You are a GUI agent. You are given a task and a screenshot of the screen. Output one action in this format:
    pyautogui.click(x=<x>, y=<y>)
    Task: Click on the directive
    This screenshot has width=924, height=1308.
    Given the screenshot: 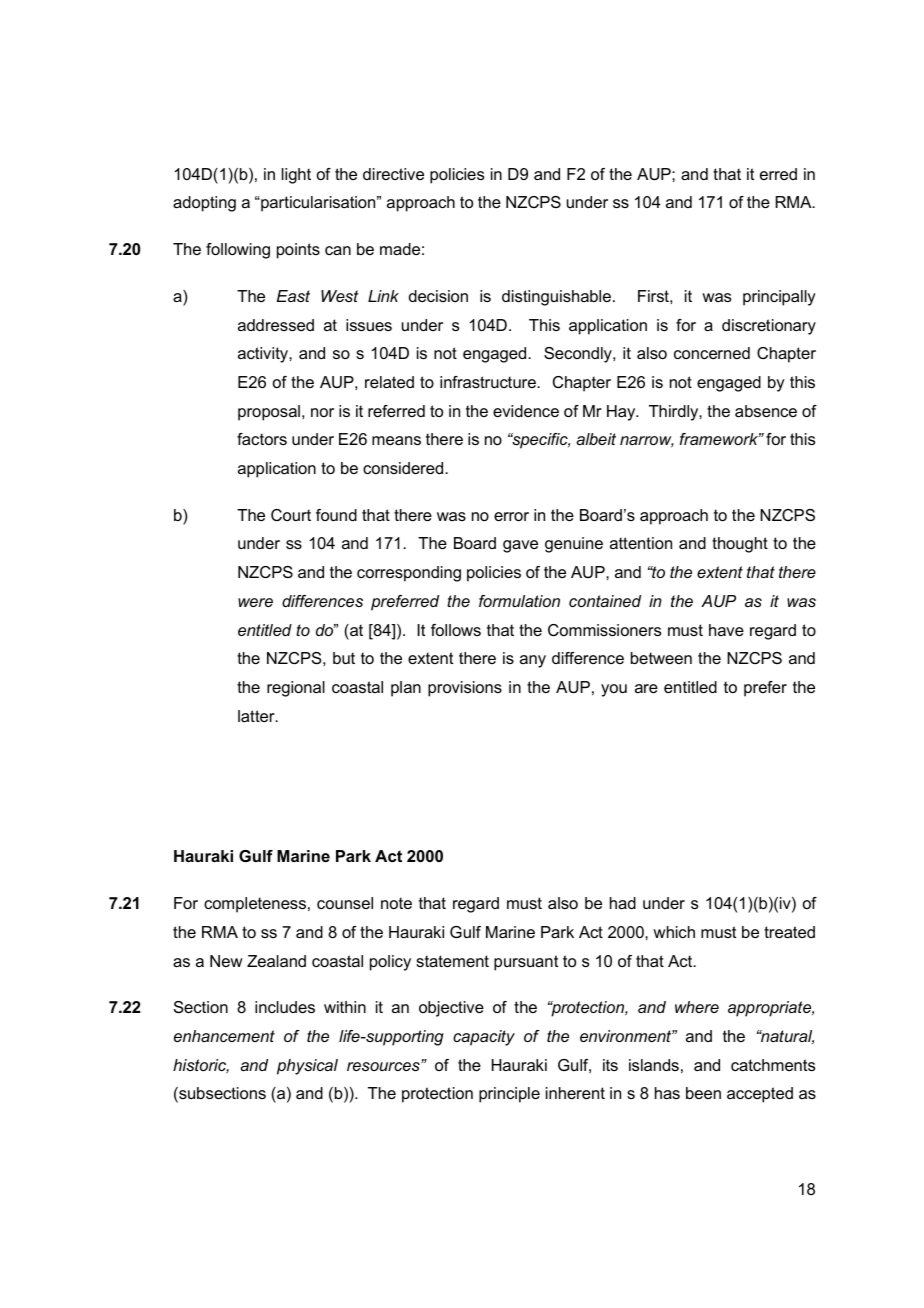 What is the action you would take?
    pyautogui.click(x=393, y=174)
